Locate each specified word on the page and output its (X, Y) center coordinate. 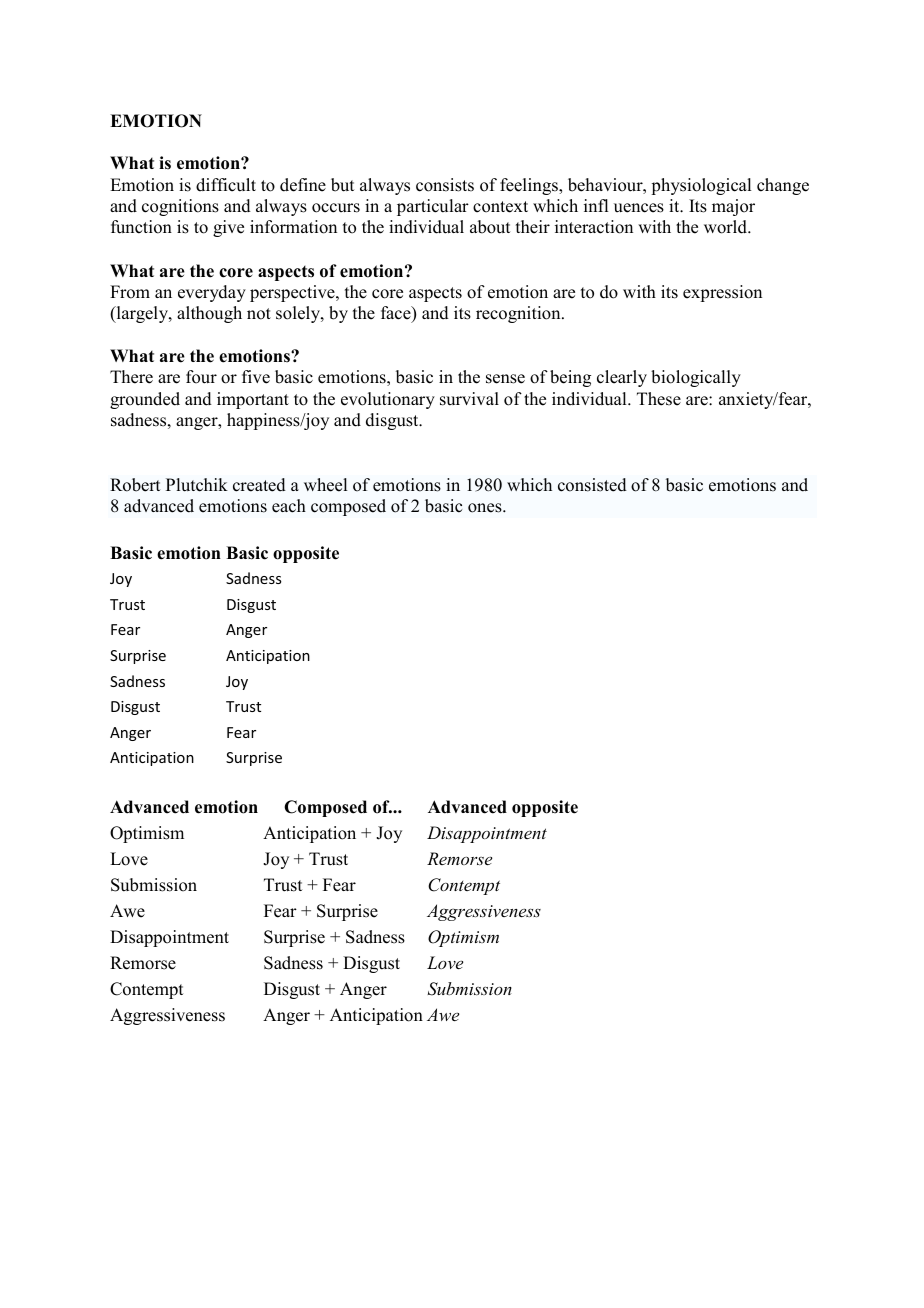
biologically (696, 378)
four (201, 377)
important (253, 400)
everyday (212, 293)
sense (505, 379)
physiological (701, 186)
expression (722, 293)
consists (445, 185)
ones (486, 508)
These (659, 399)
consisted (592, 485)
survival (469, 399)
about (490, 227)
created (259, 485)
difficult (226, 185)
